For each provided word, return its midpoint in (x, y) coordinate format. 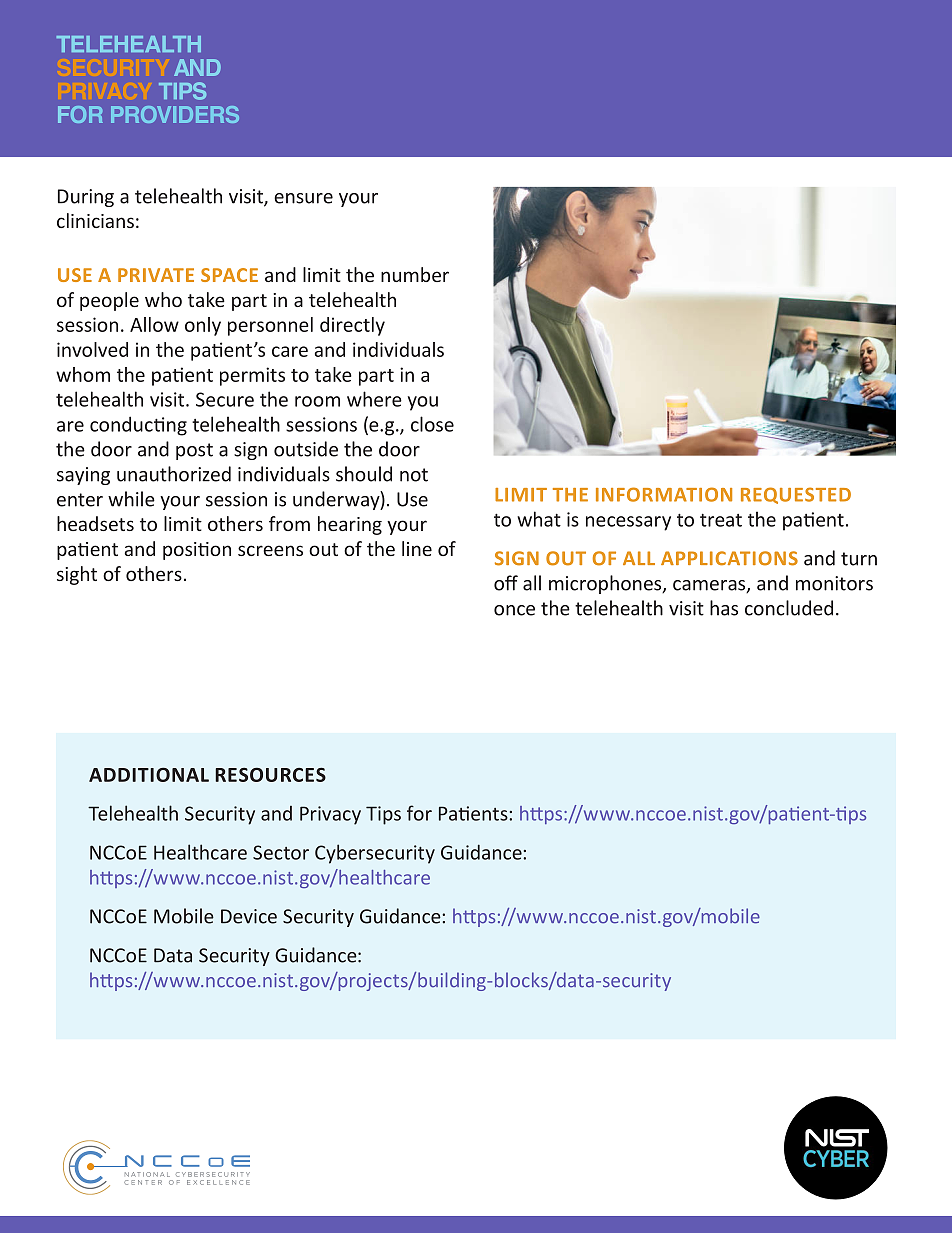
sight (77, 575)
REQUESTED (796, 495)
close (432, 424)
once (514, 610)
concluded (789, 608)
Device (249, 916)
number (415, 274)
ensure (303, 198)
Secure (225, 399)
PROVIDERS (175, 114)
